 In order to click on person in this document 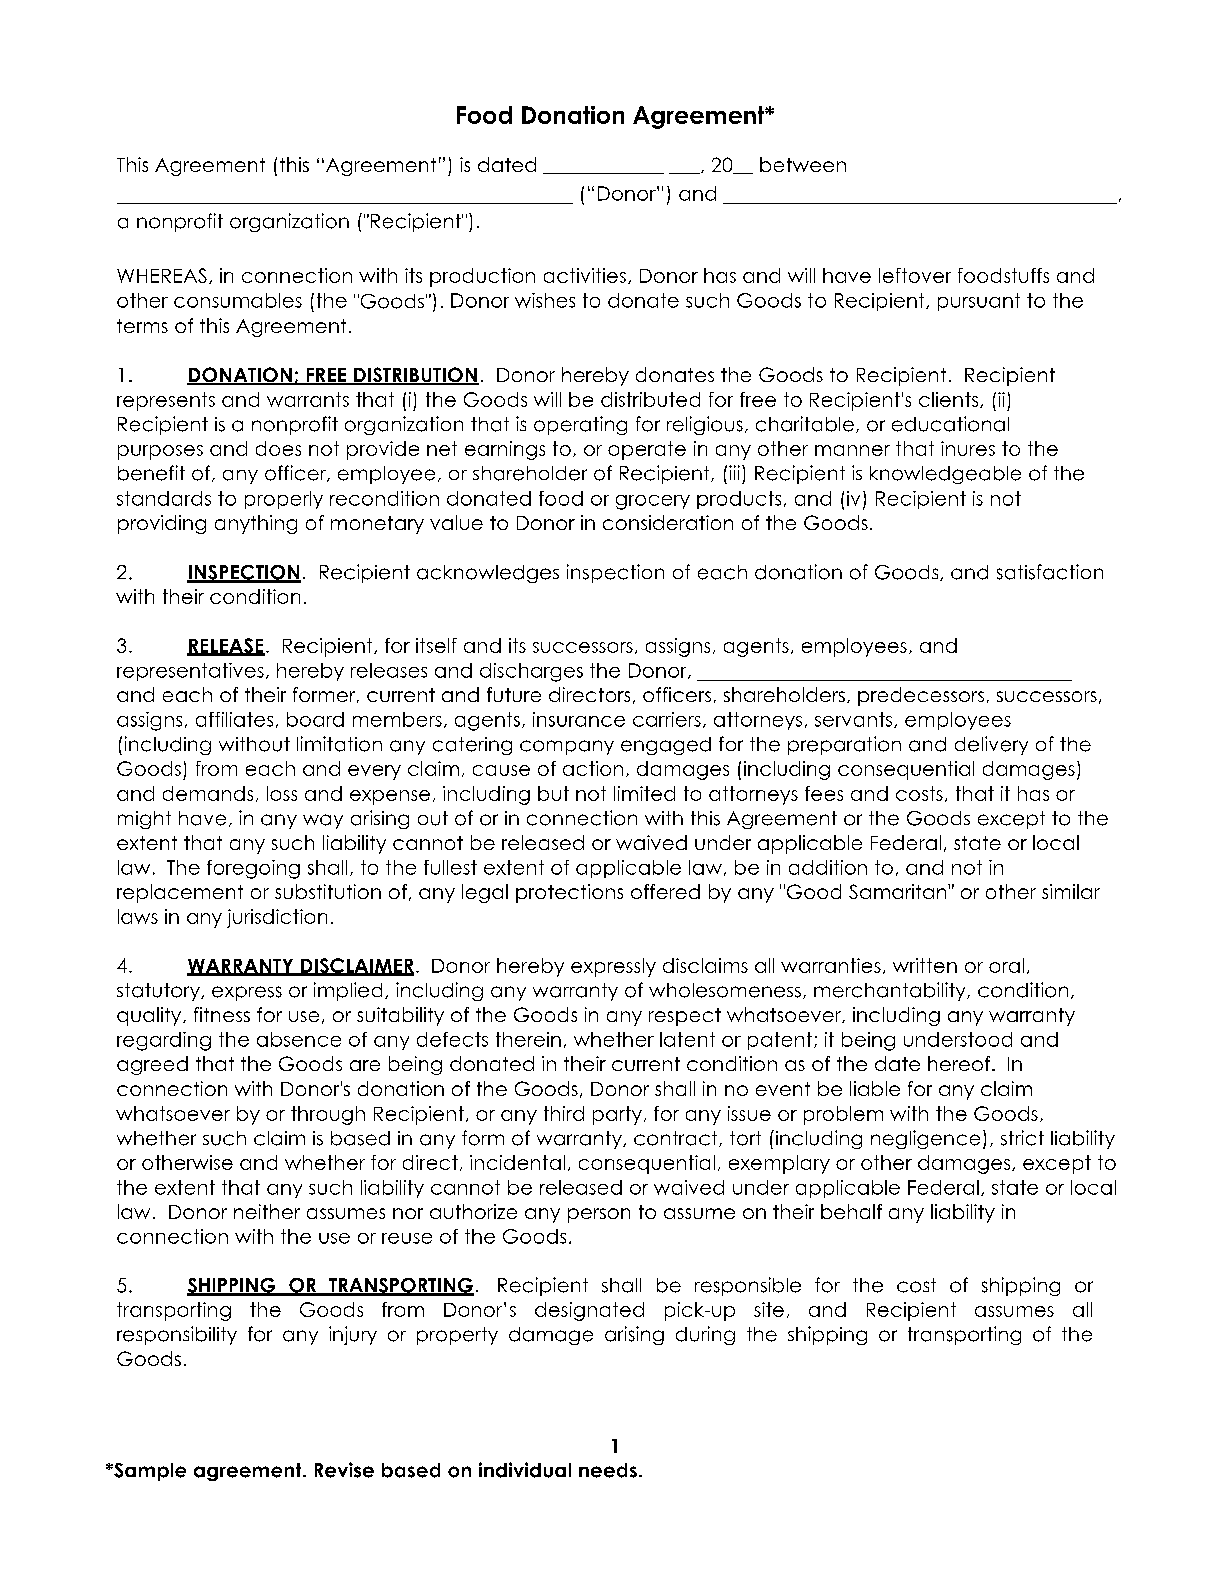, I will do `click(599, 1215)`.
